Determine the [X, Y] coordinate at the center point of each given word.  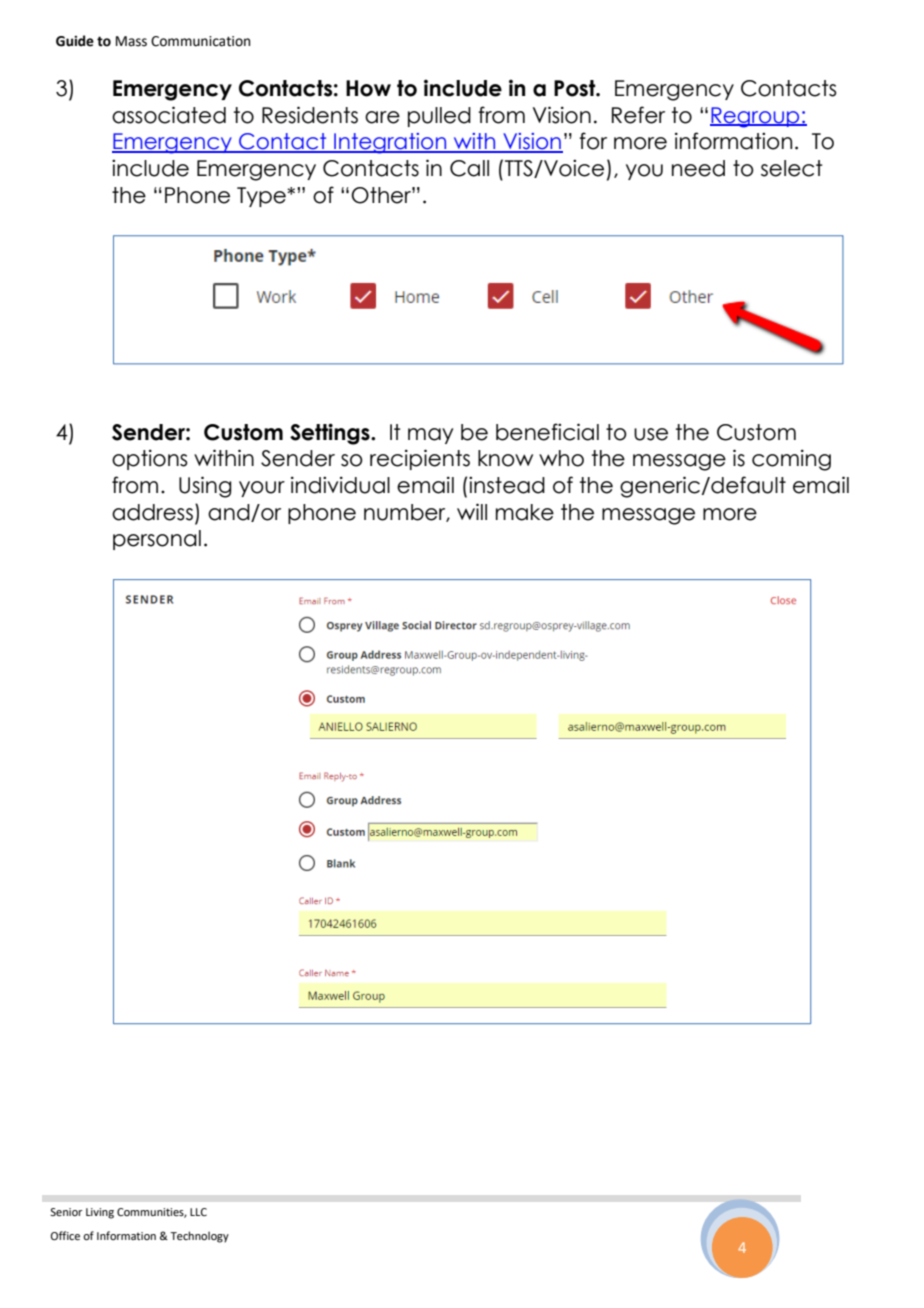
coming [791, 460]
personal [157, 540]
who [561, 458]
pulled [439, 117]
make [525, 512]
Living [100, 1213]
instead [507, 485]
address [152, 512]
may [430, 436]
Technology [199, 1237]
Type [262, 197]
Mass [131, 41]
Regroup [756, 117]
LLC [198, 1212]
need [698, 168]
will [472, 511]
